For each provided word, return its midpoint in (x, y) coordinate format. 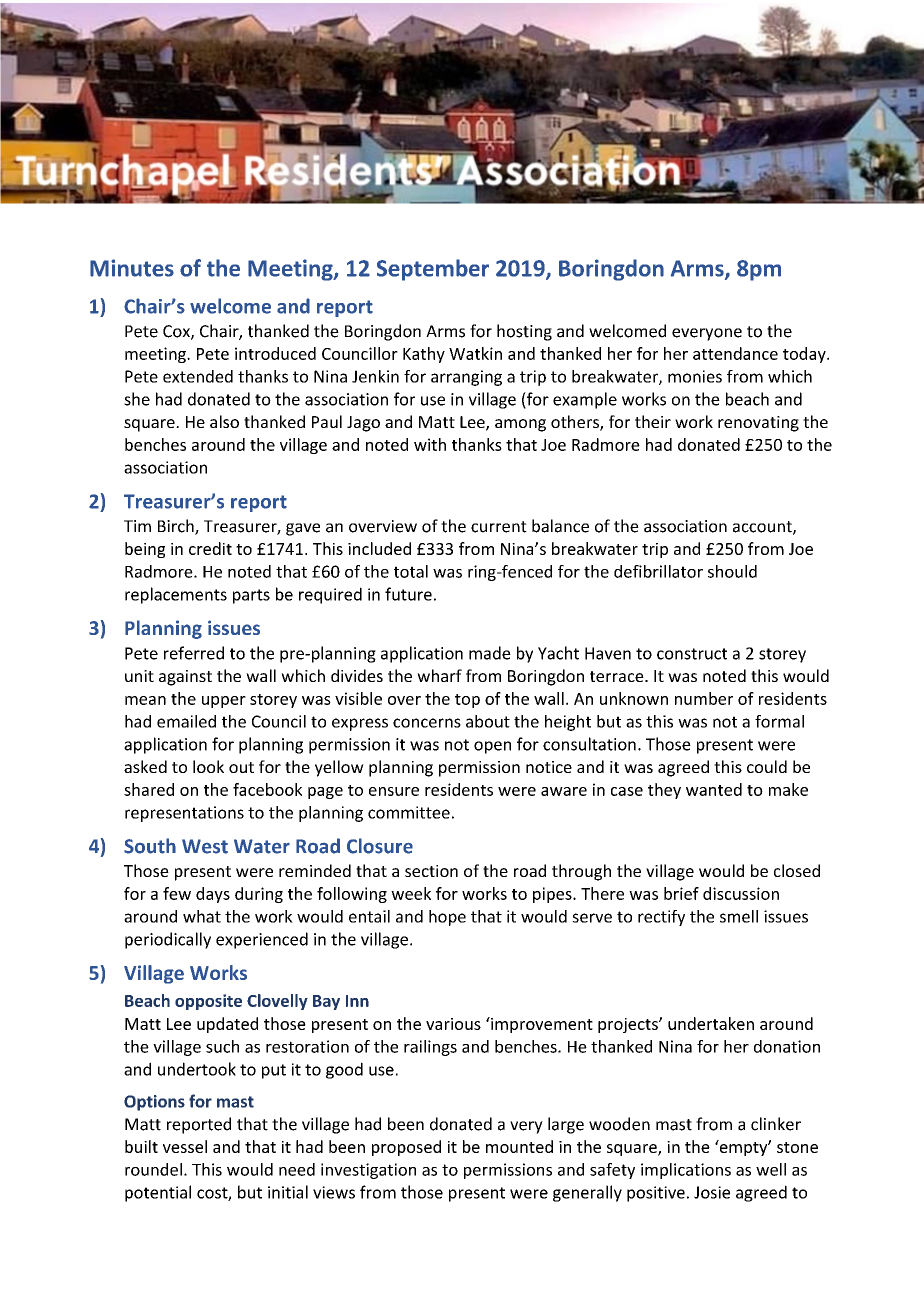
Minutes (132, 268)
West (205, 846)
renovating (758, 424)
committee (409, 812)
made (490, 653)
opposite (208, 1002)
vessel (185, 1146)
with (430, 444)
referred (194, 653)
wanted (714, 789)
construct (692, 654)
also (224, 421)
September (433, 270)
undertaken (711, 1023)
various (453, 1024)
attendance (735, 353)
